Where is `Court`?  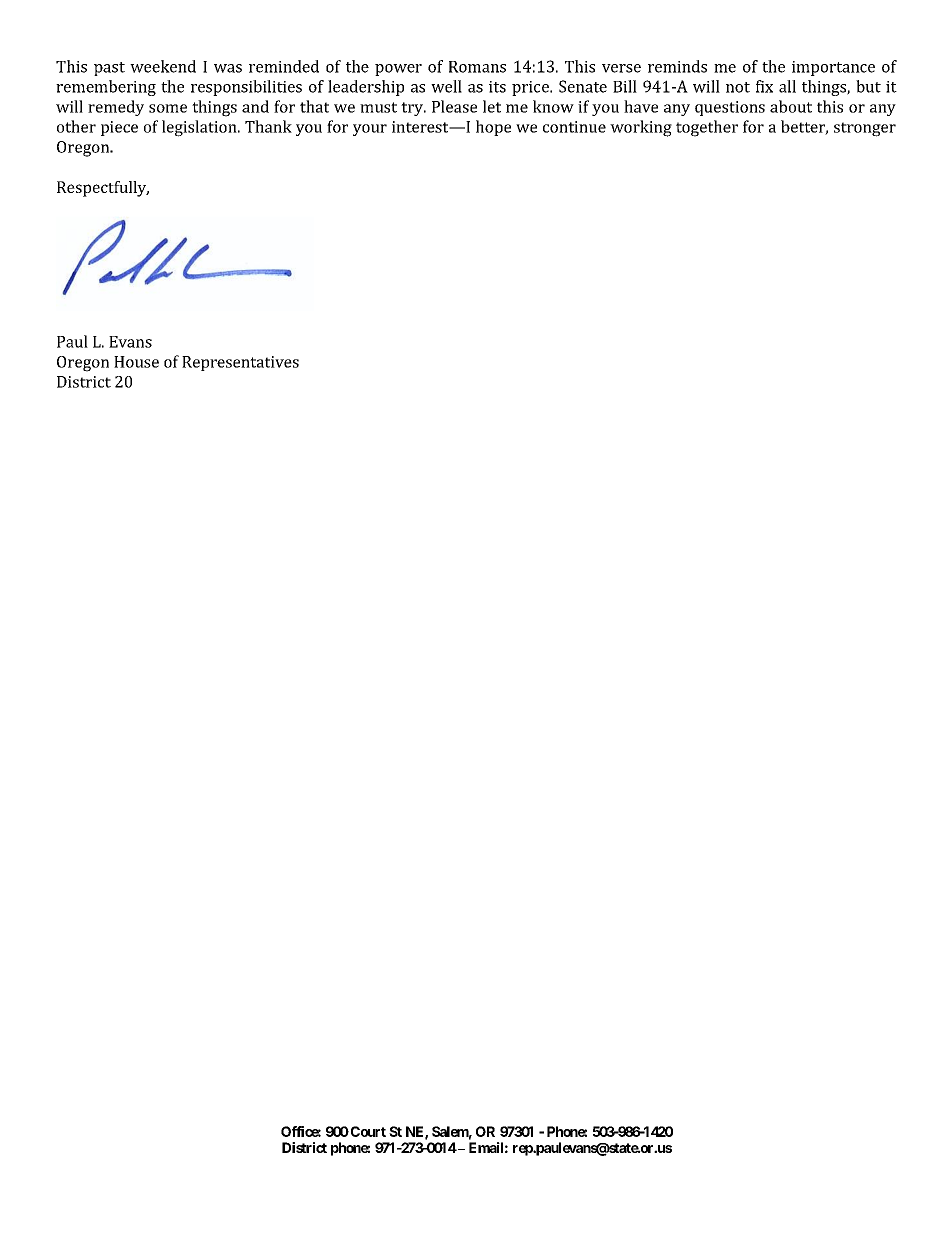
Court is located at coordinates (367, 1131).
